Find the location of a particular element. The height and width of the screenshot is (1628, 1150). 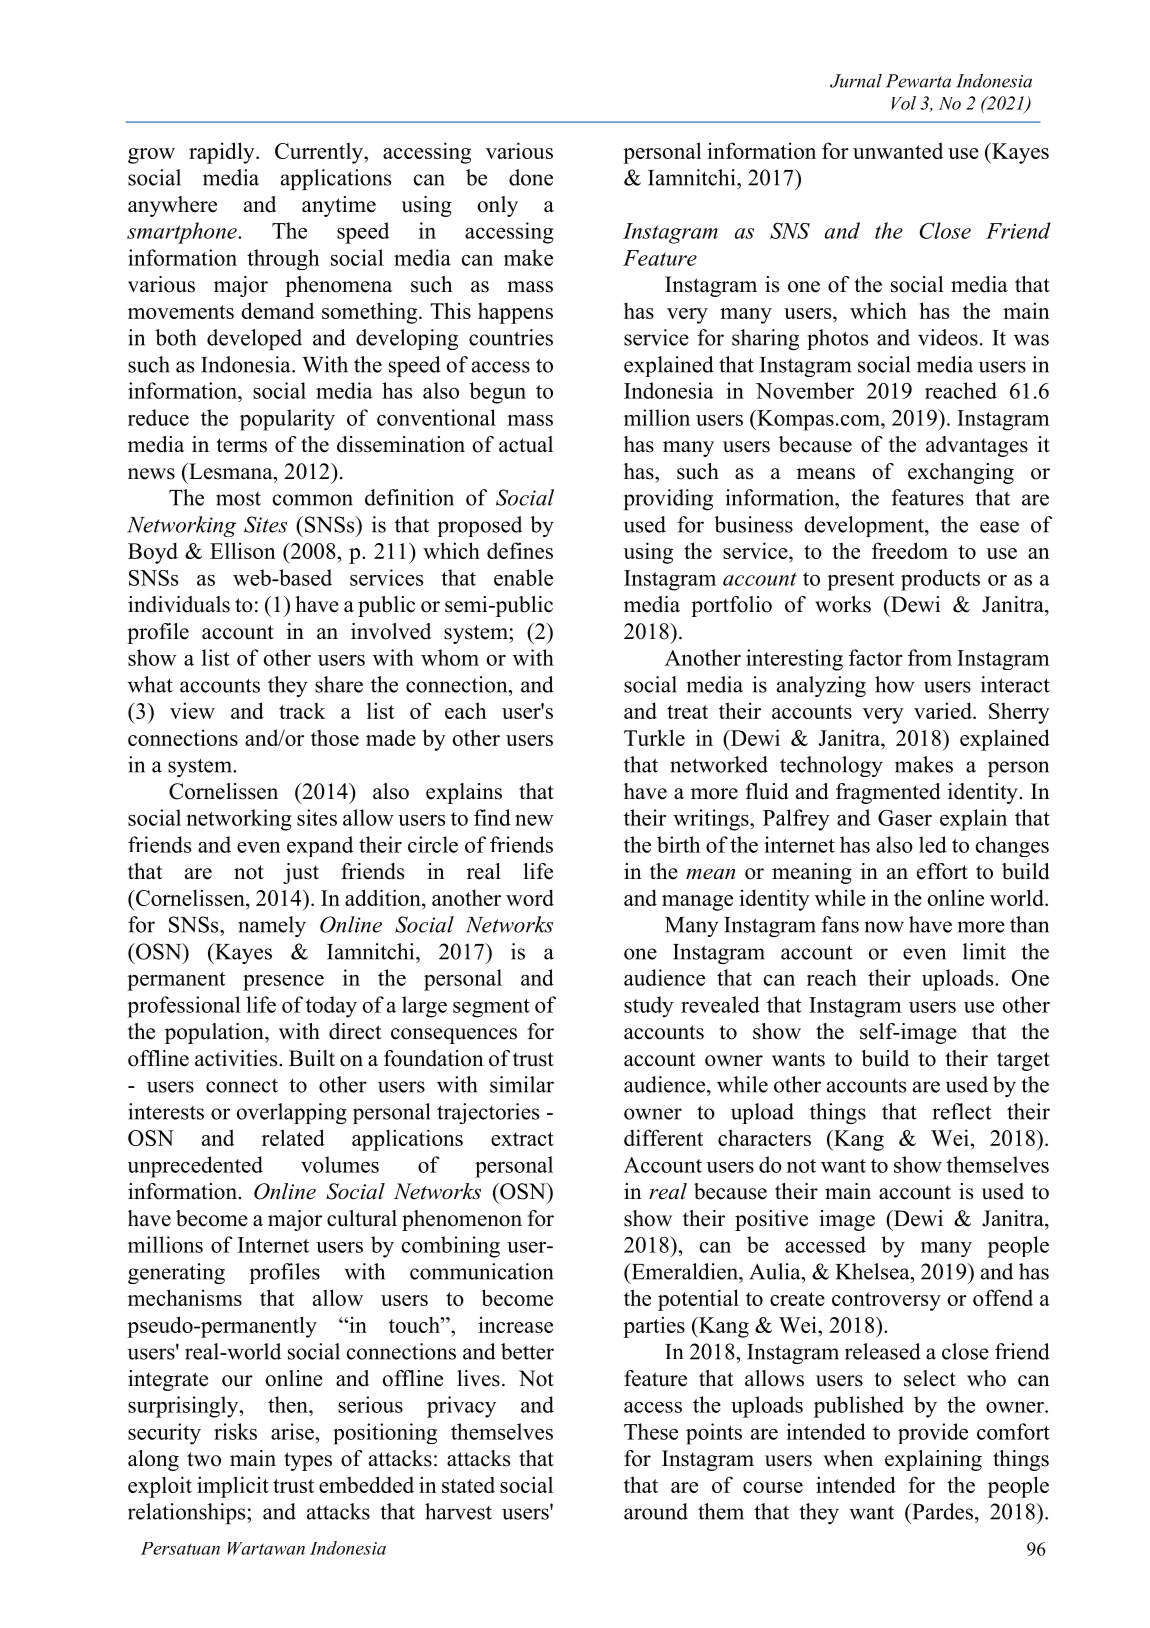

terms is located at coordinates (241, 445).
